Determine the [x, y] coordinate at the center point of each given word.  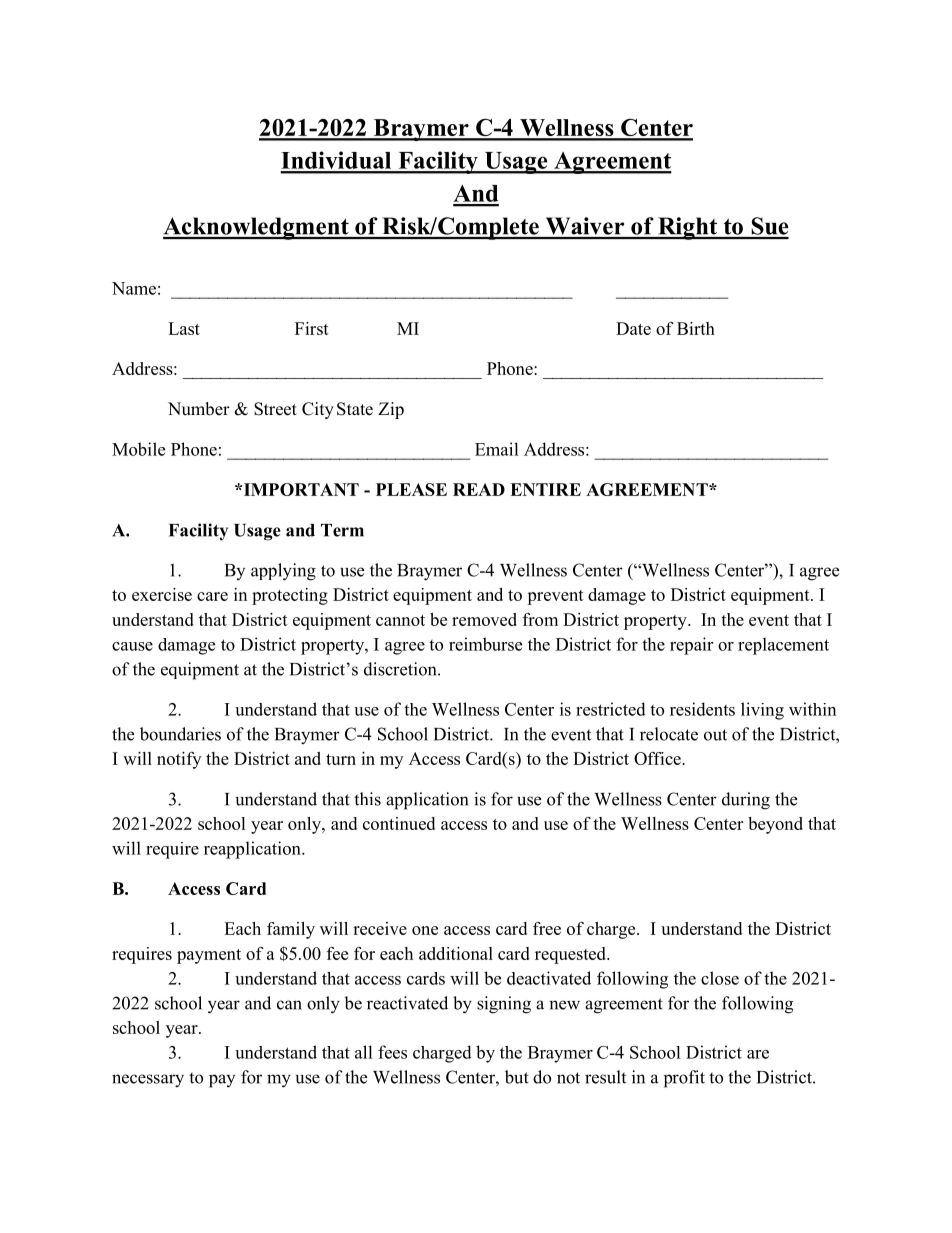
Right [688, 228]
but [517, 1077]
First [312, 328]
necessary [148, 1081]
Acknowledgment [257, 228]
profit [684, 1079]
